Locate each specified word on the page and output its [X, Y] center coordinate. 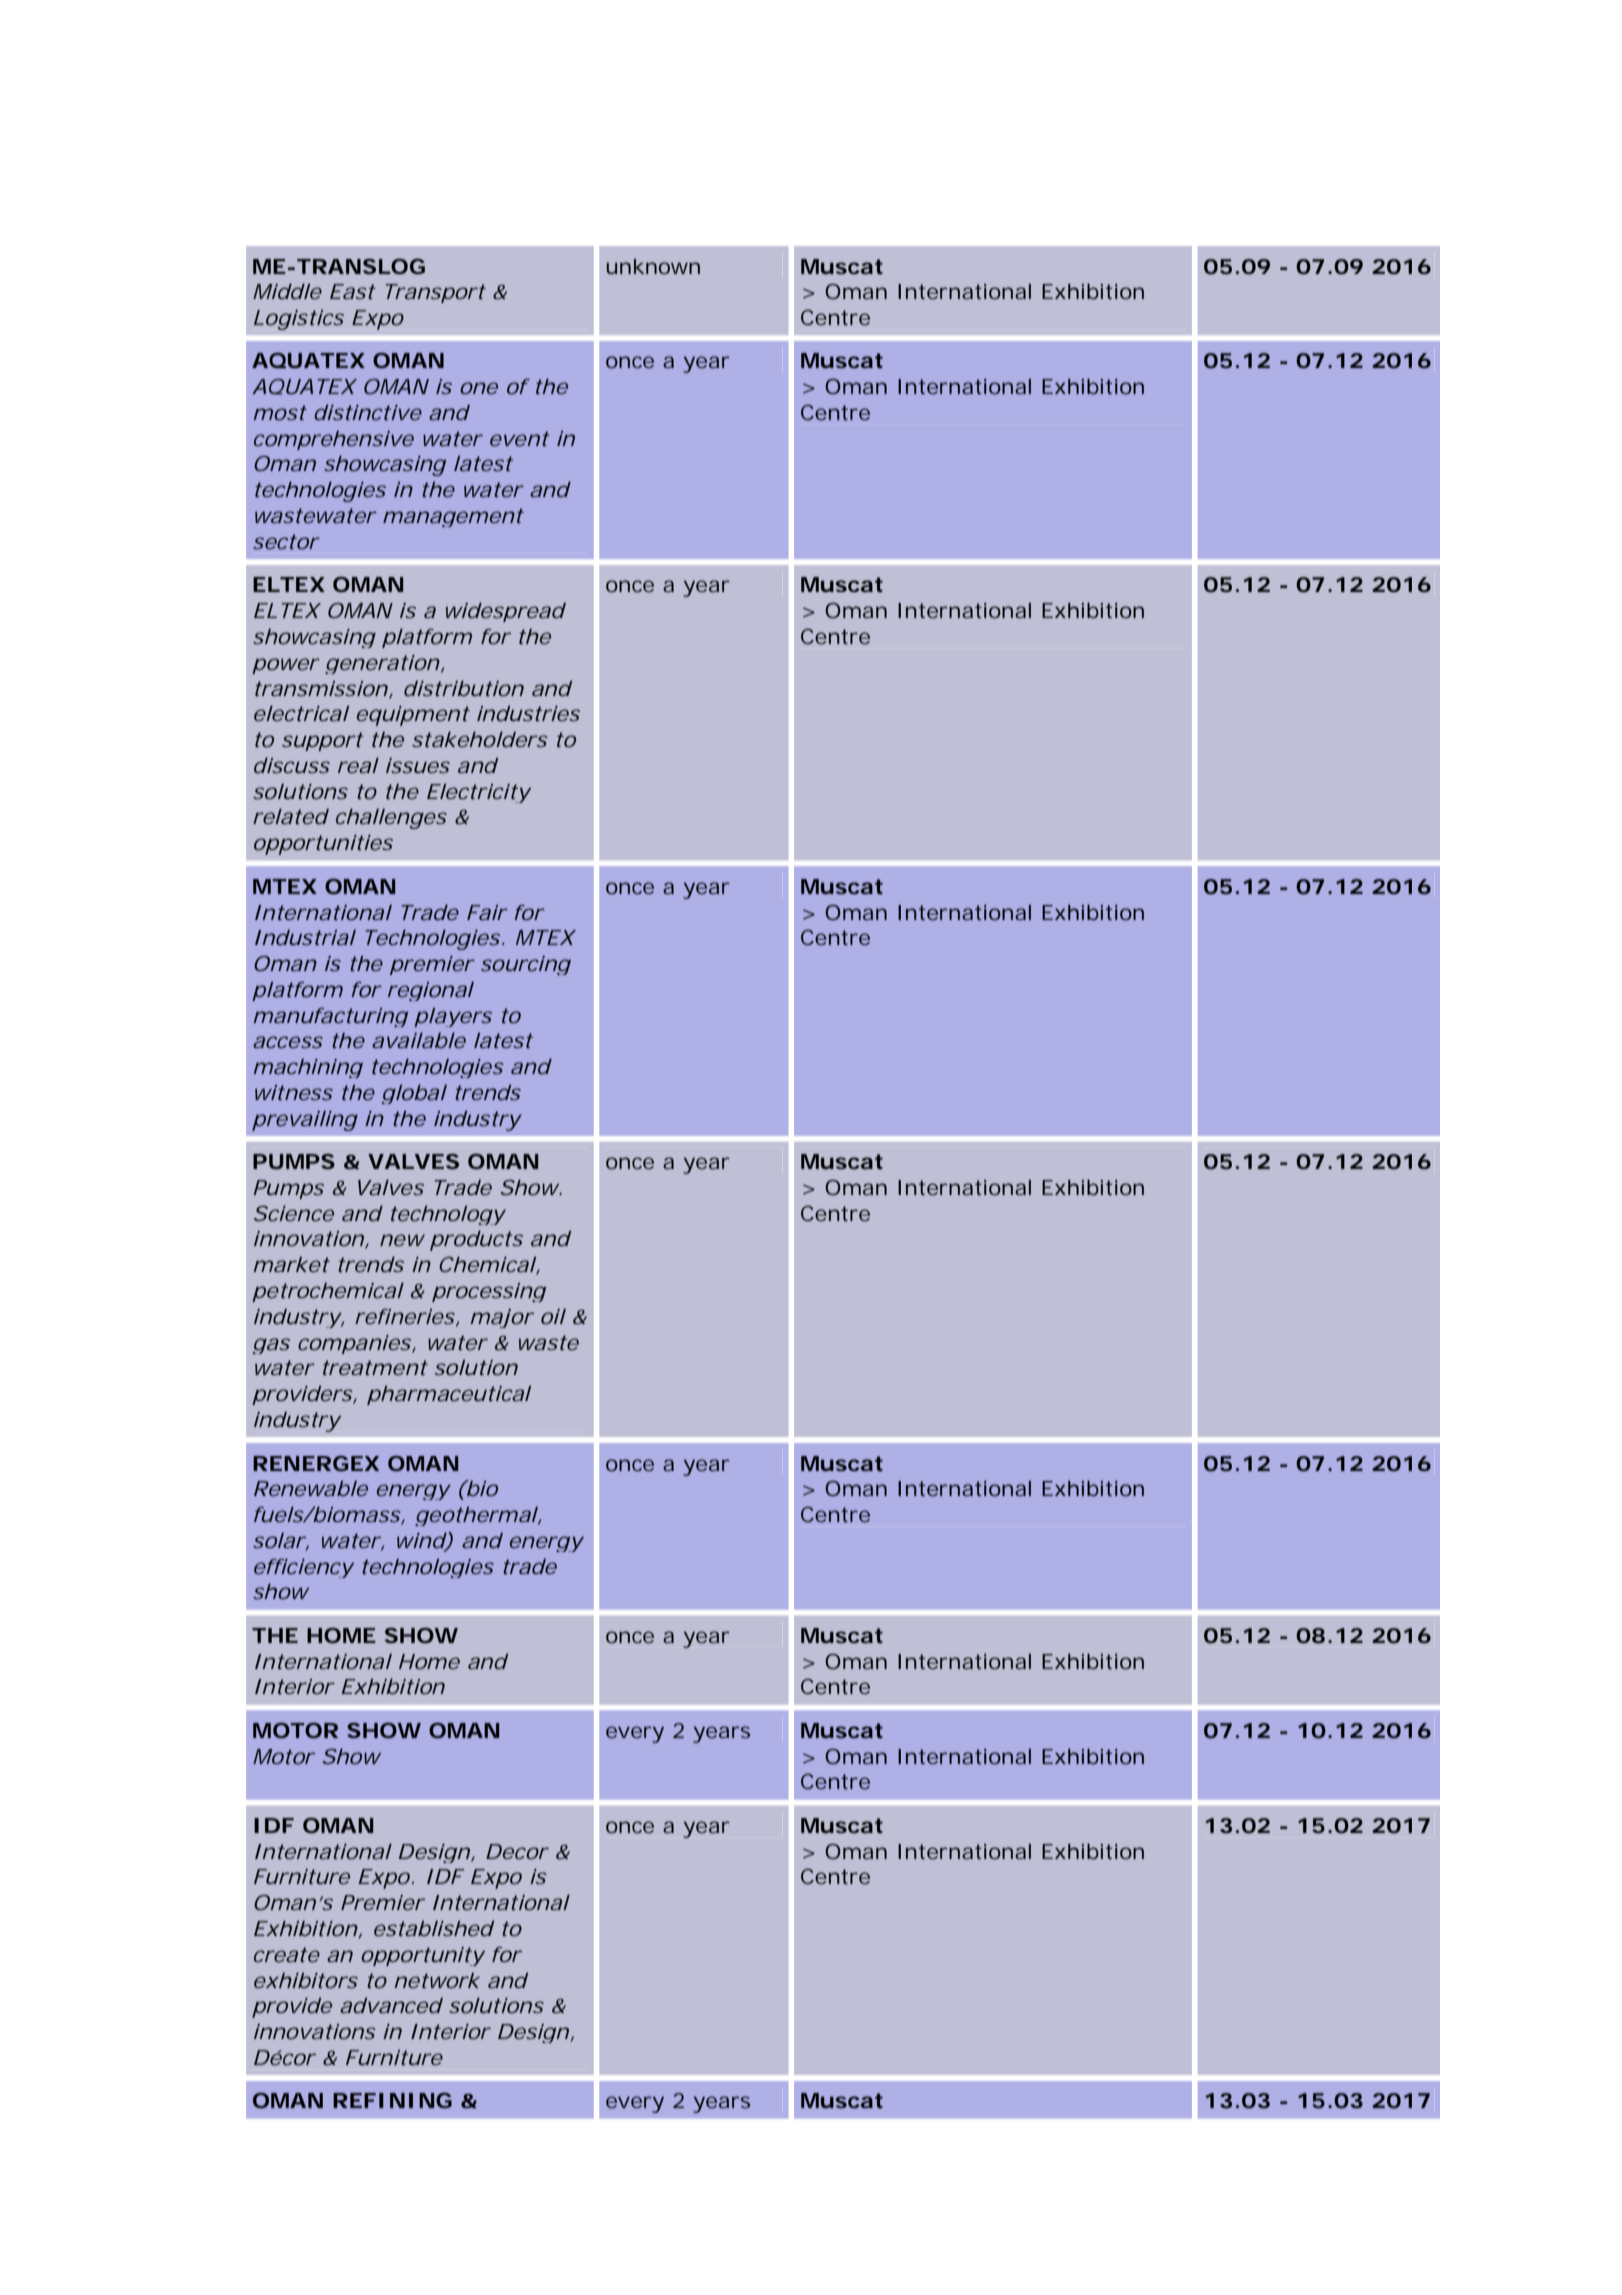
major [502, 1318]
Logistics [299, 320]
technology [448, 1215]
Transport [435, 293]
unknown [653, 266]
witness [294, 1092]
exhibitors [306, 1980]
